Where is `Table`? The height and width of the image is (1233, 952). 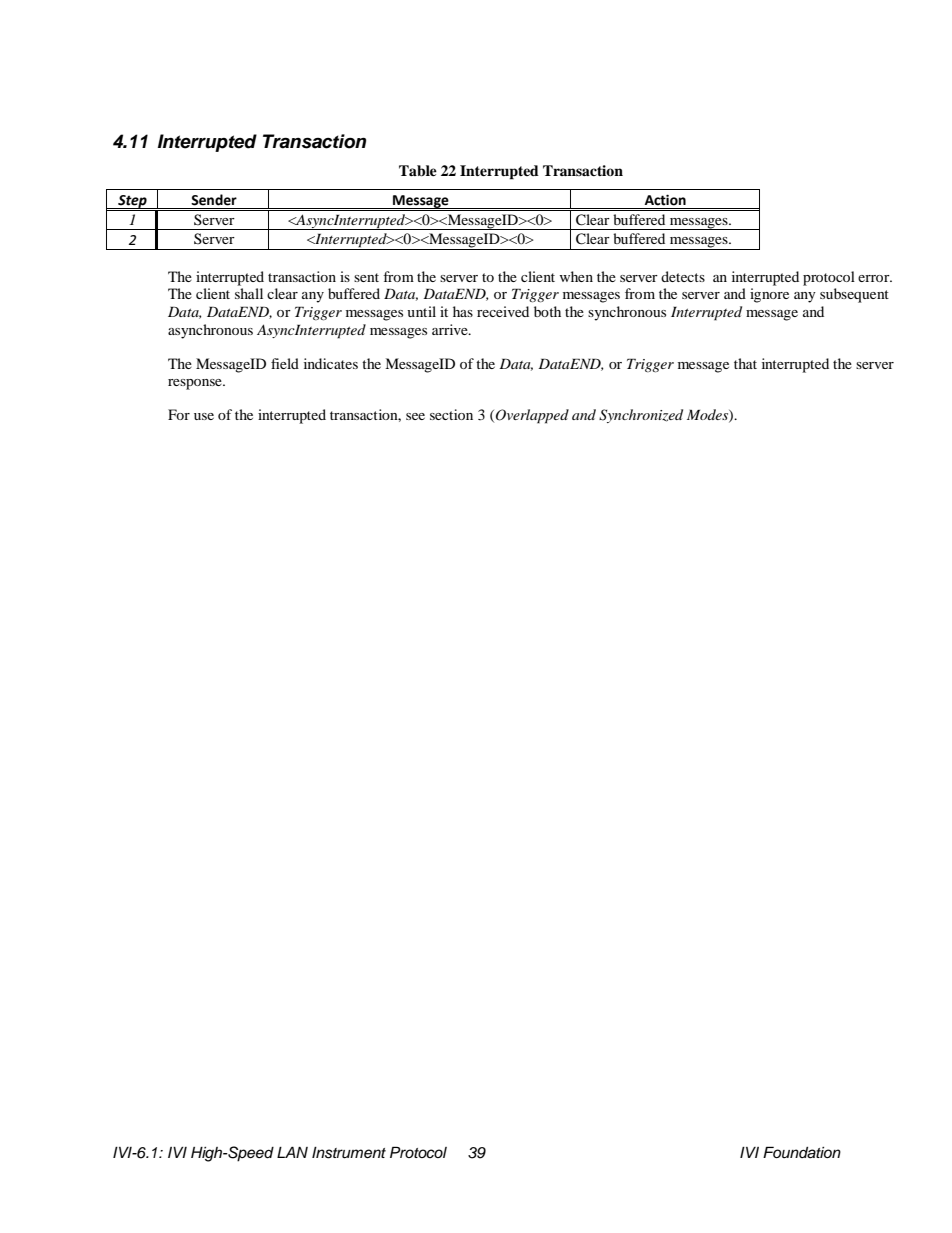
Table is located at coordinates (418, 171).
